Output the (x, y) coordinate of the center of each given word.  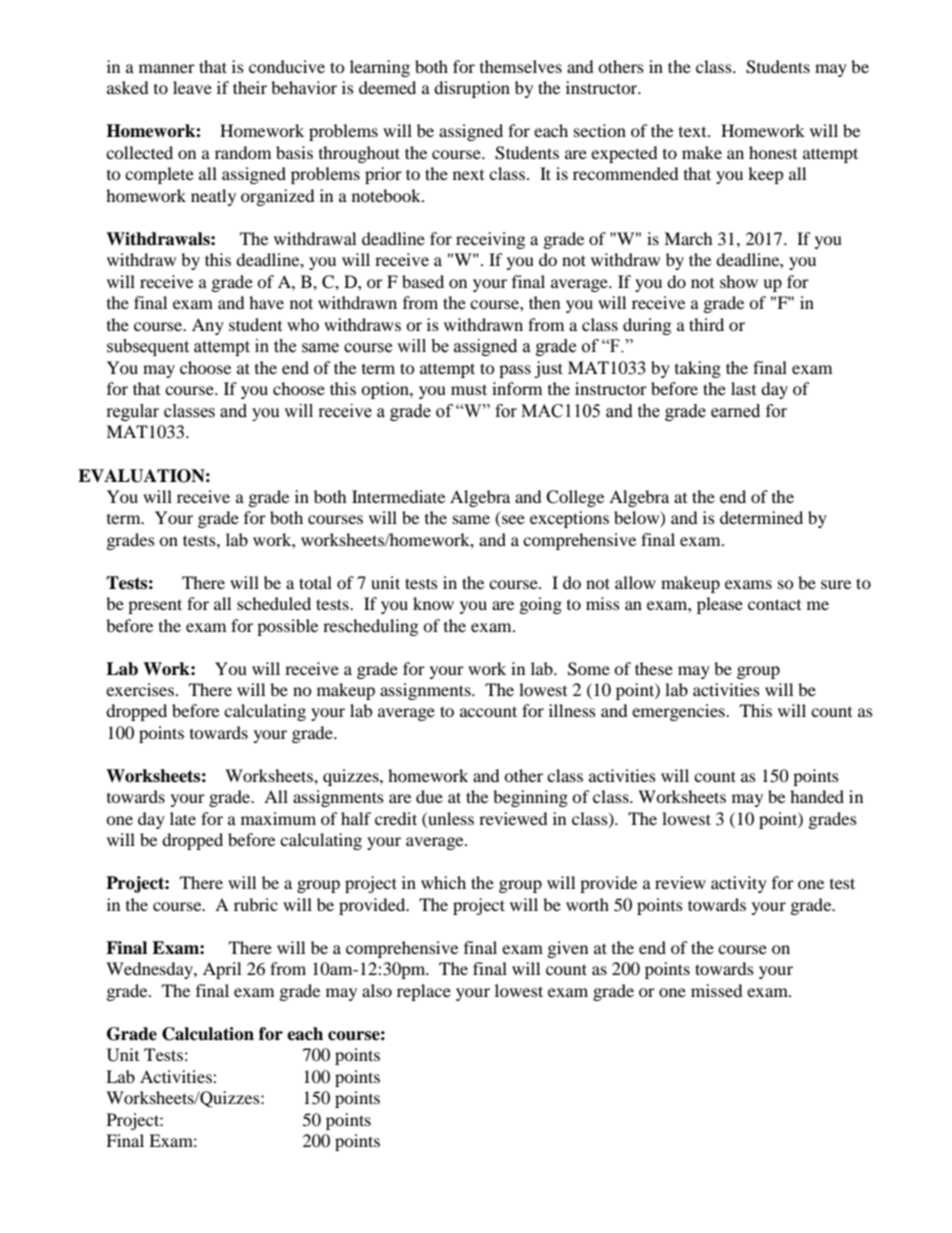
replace (424, 992)
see (512, 521)
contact (774, 604)
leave (192, 87)
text (694, 132)
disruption (472, 89)
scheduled (274, 603)
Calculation (208, 1034)
